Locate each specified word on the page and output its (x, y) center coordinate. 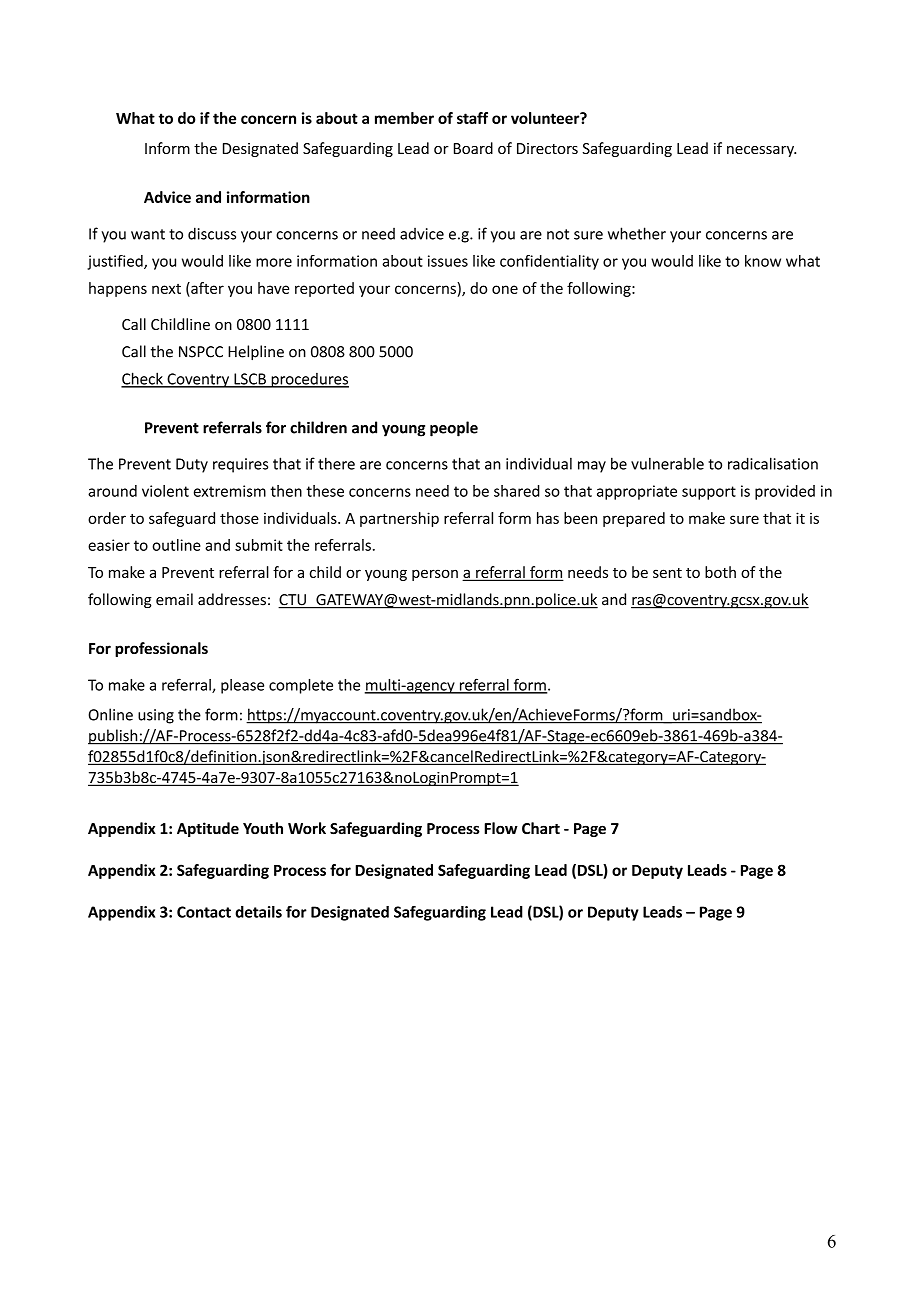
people (454, 429)
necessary (761, 151)
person (435, 575)
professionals (161, 649)
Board (473, 148)
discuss (212, 233)
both (720, 572)
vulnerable (667, 463)
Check (143, 379)
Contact (204, 912)
